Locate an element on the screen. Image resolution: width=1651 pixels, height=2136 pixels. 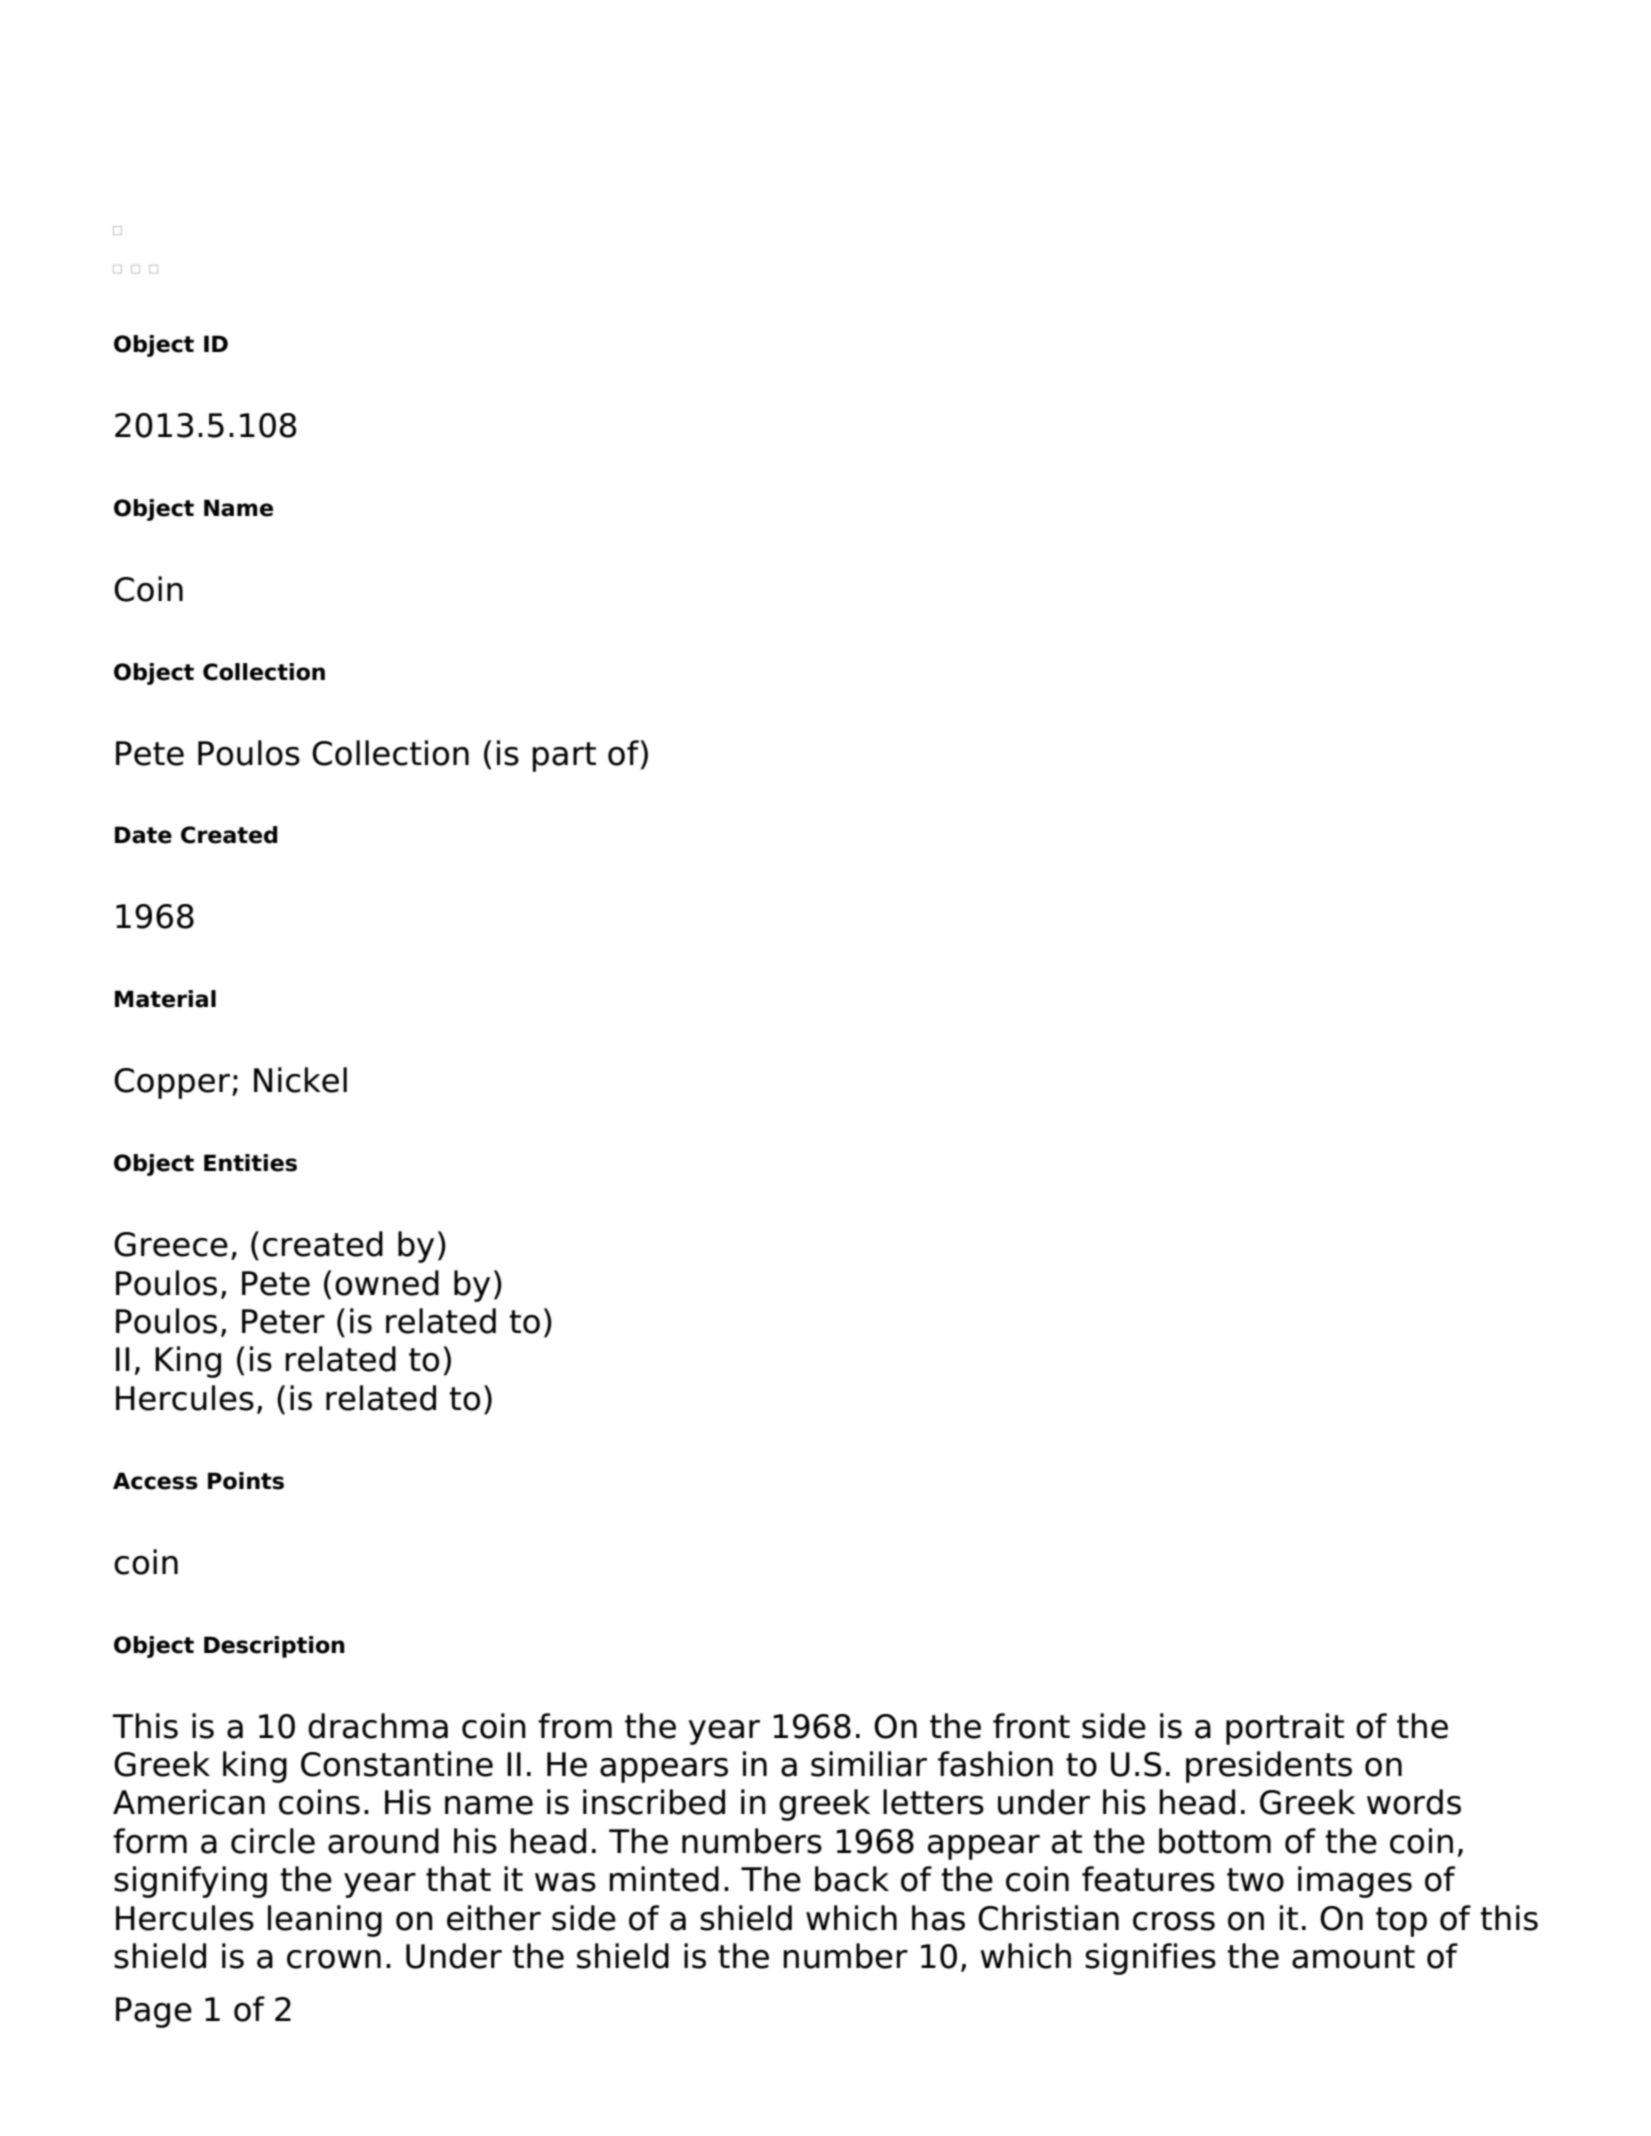
owned is located at coordinates (387, 1283).
